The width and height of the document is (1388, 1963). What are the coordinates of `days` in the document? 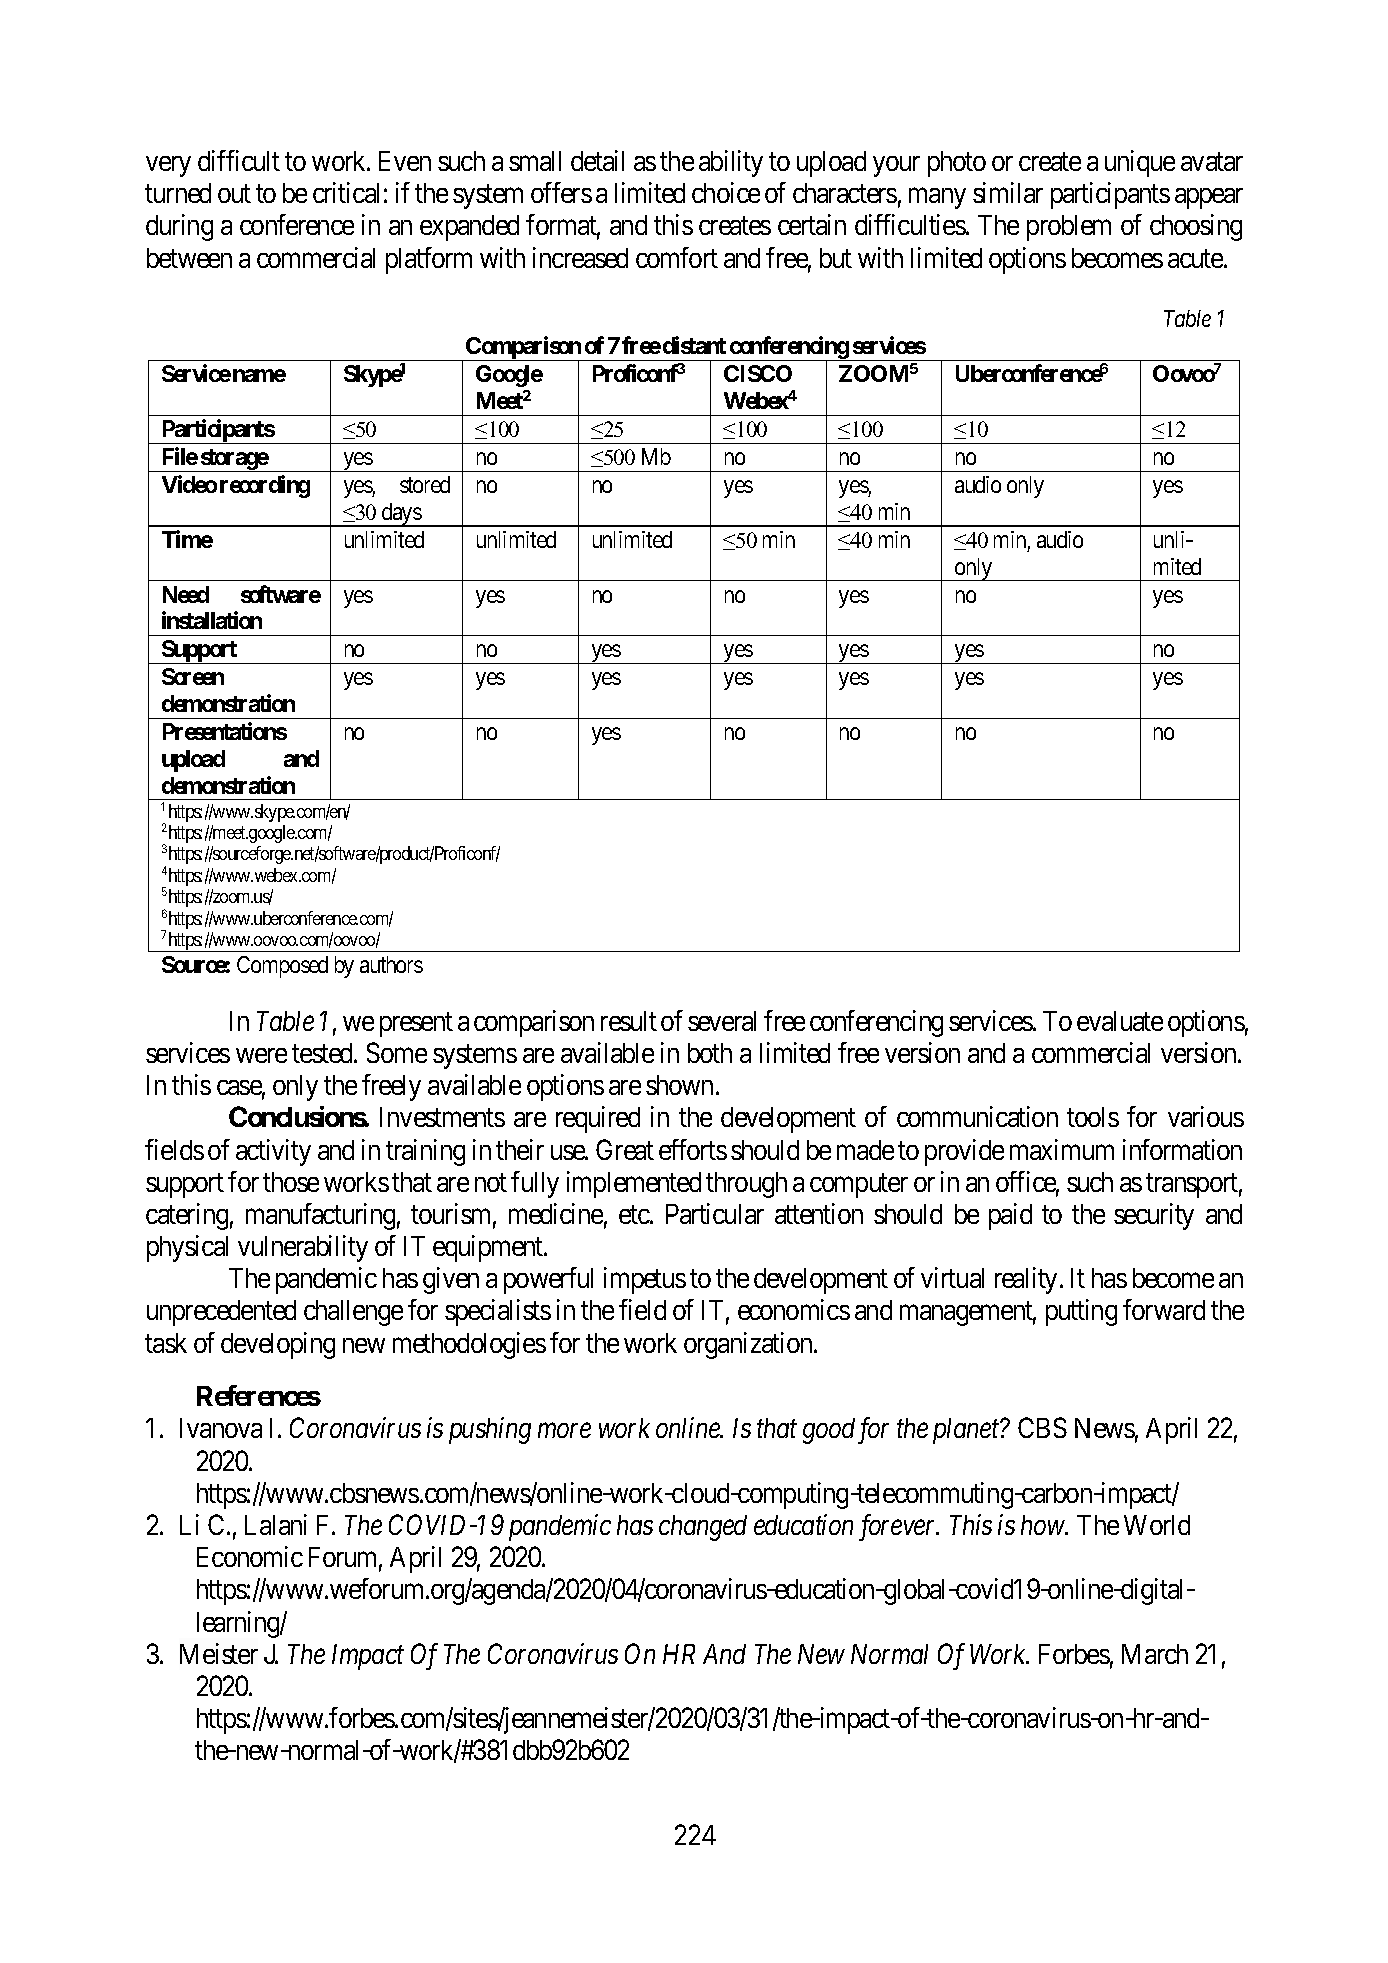 It's located at (401, 515).
